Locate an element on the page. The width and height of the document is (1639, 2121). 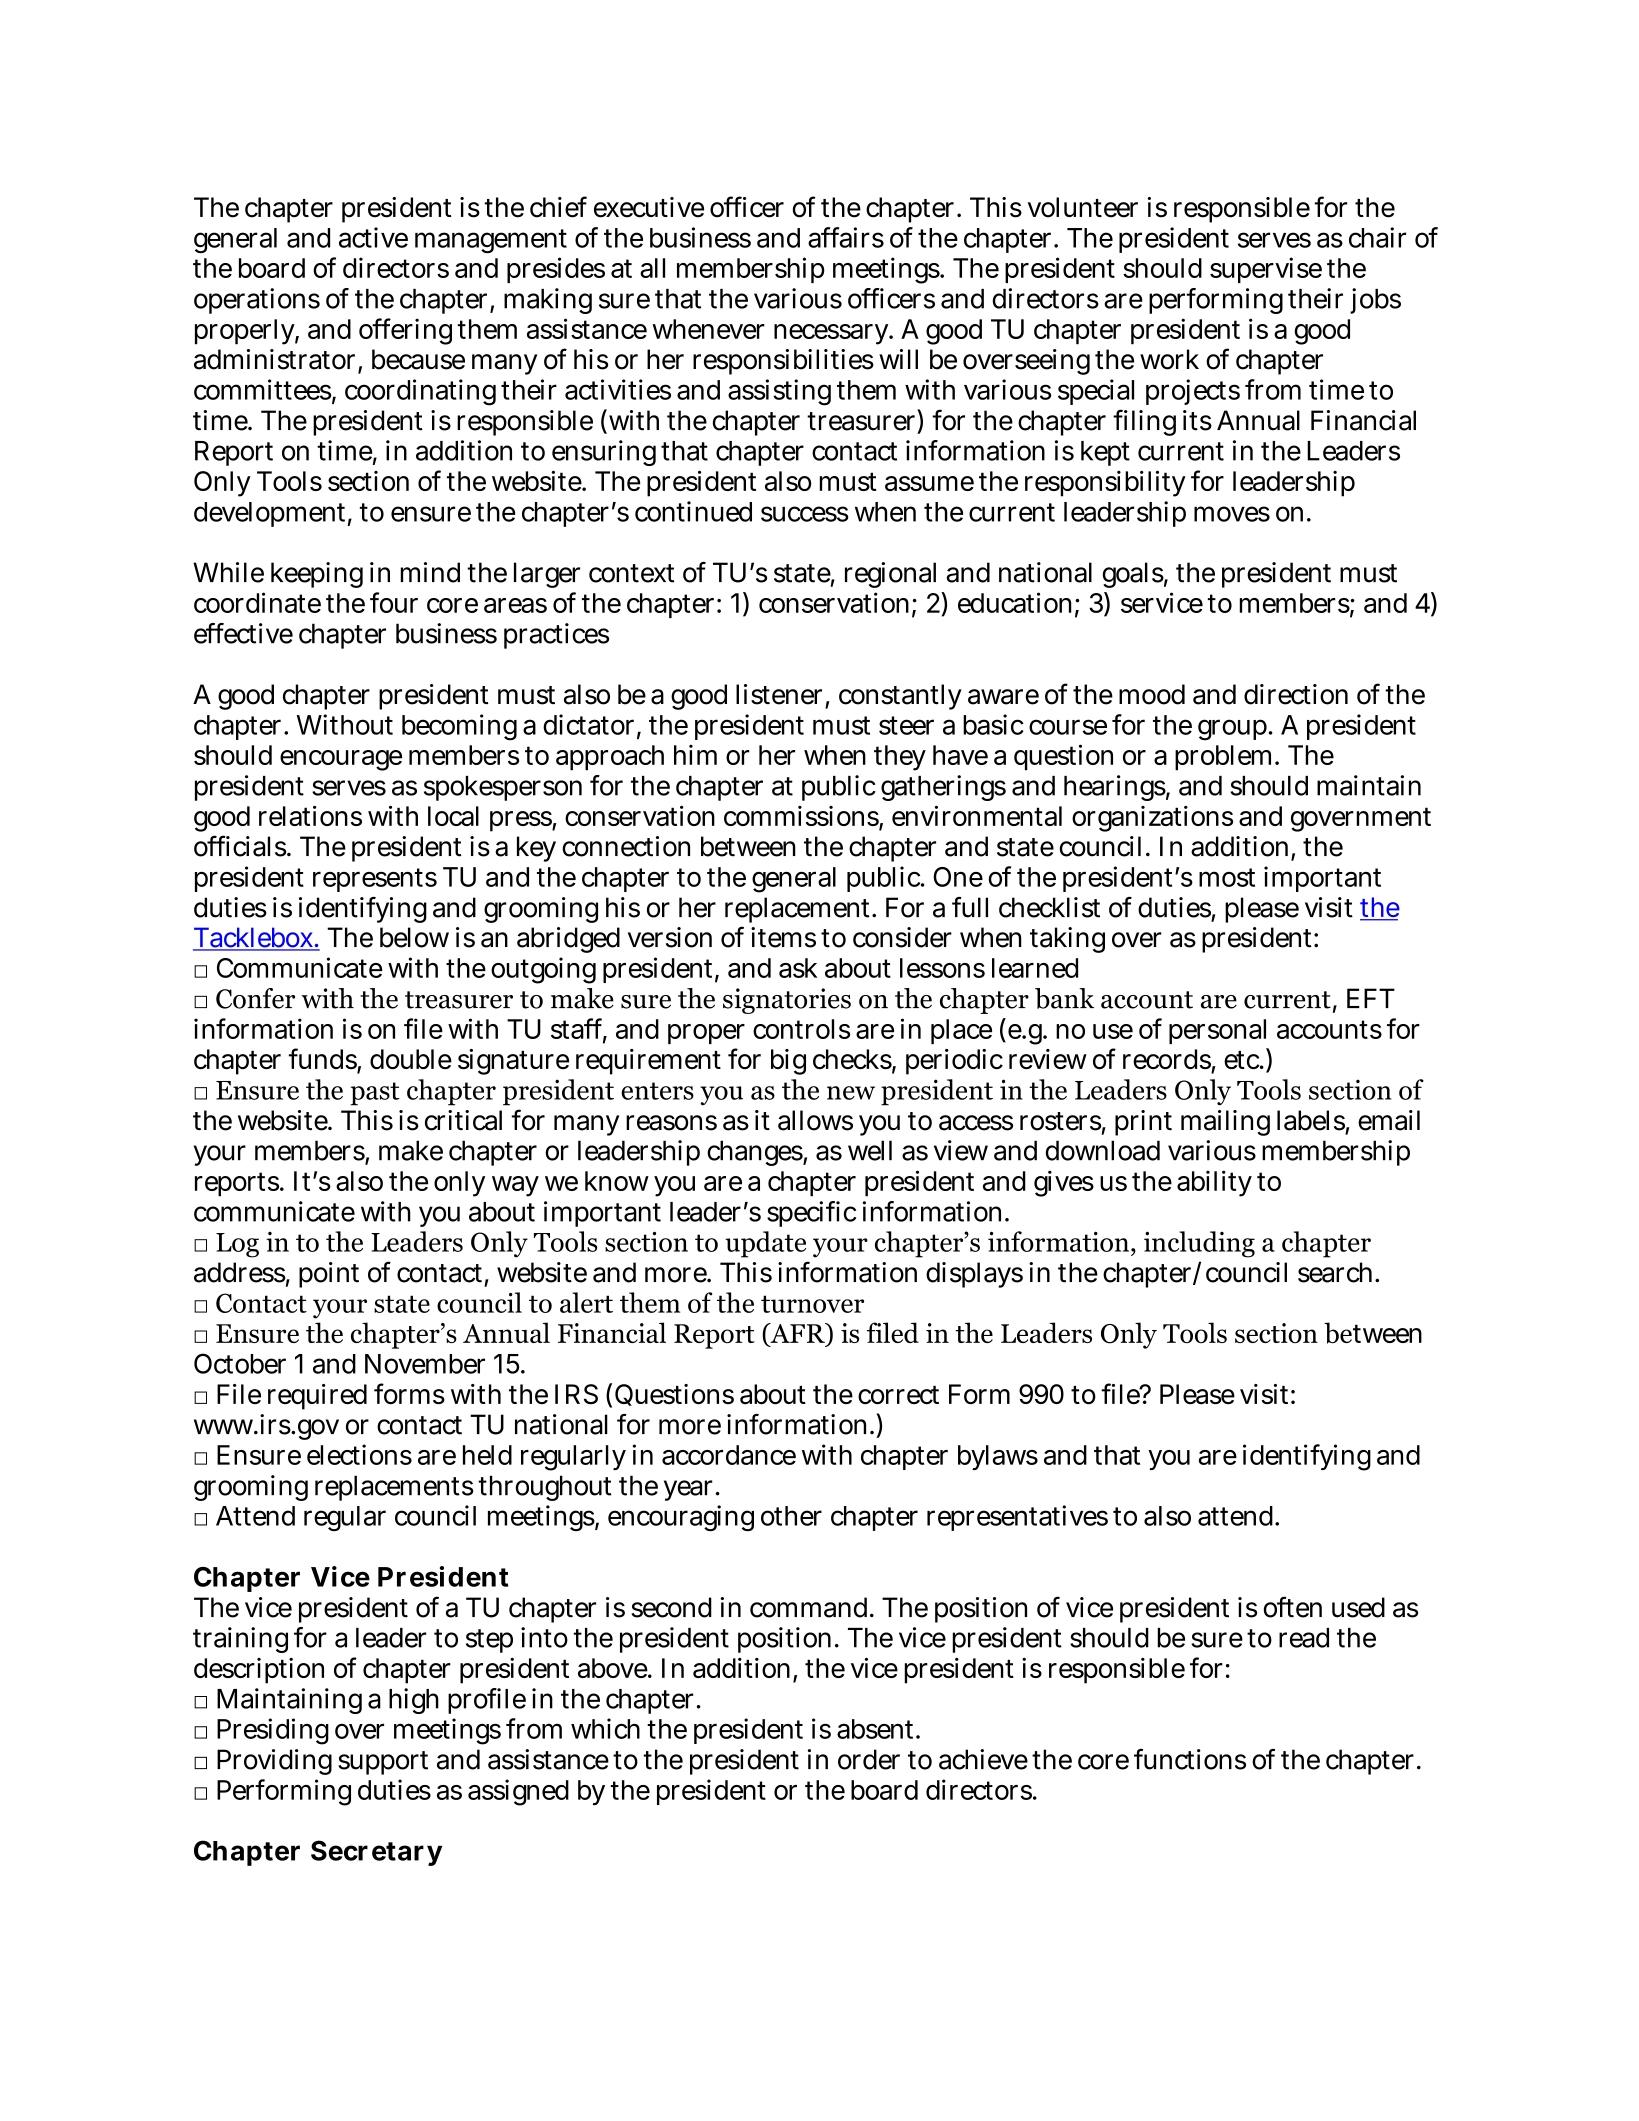
often is located at coordinates (1293, 1607).
